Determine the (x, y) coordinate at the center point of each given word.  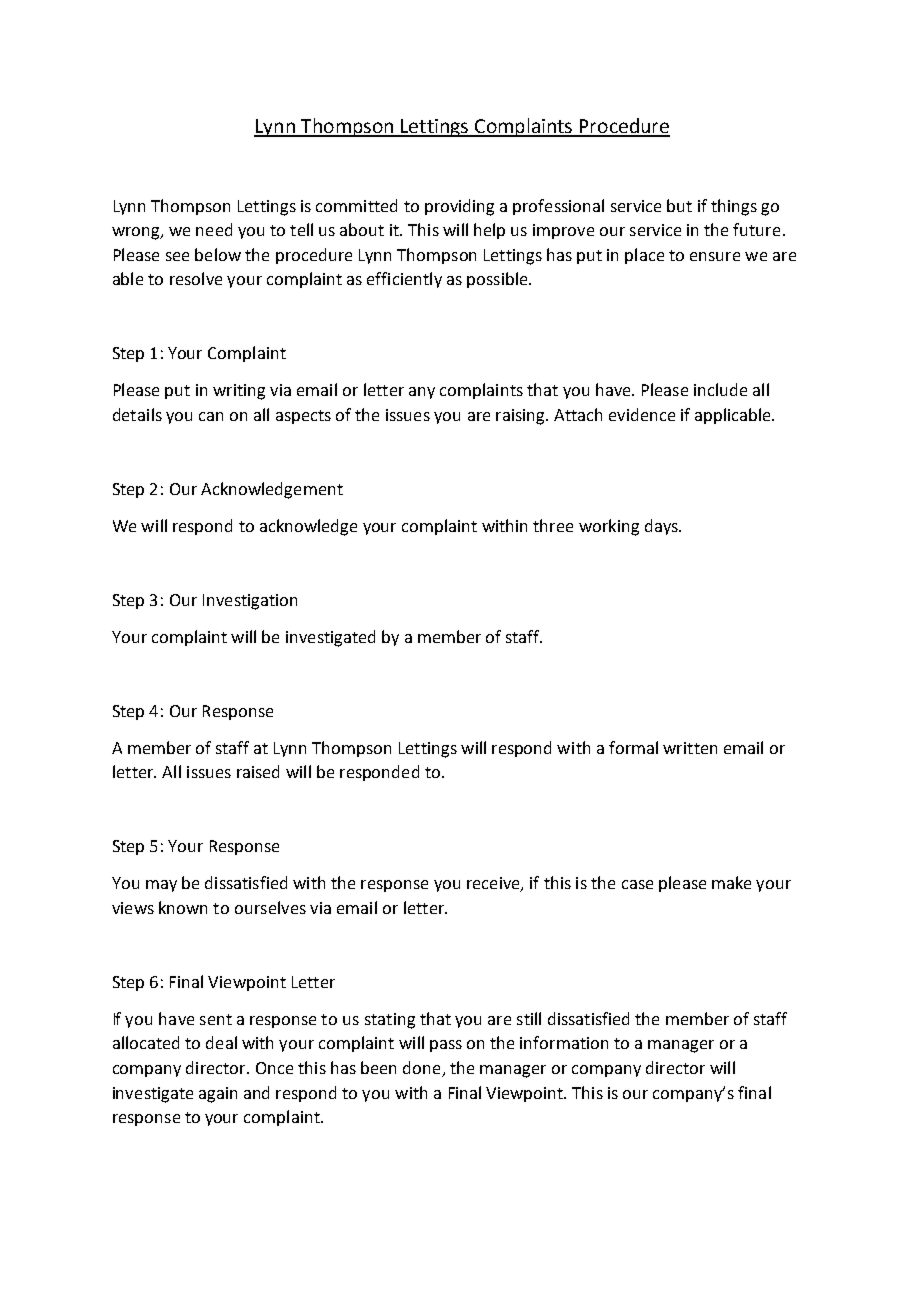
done (423, 1069)
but (679, 205)
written (690, 748)
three (553, 525)
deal (221, 1042)
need (214, 229)
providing (459, 207)
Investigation (250, 602)
